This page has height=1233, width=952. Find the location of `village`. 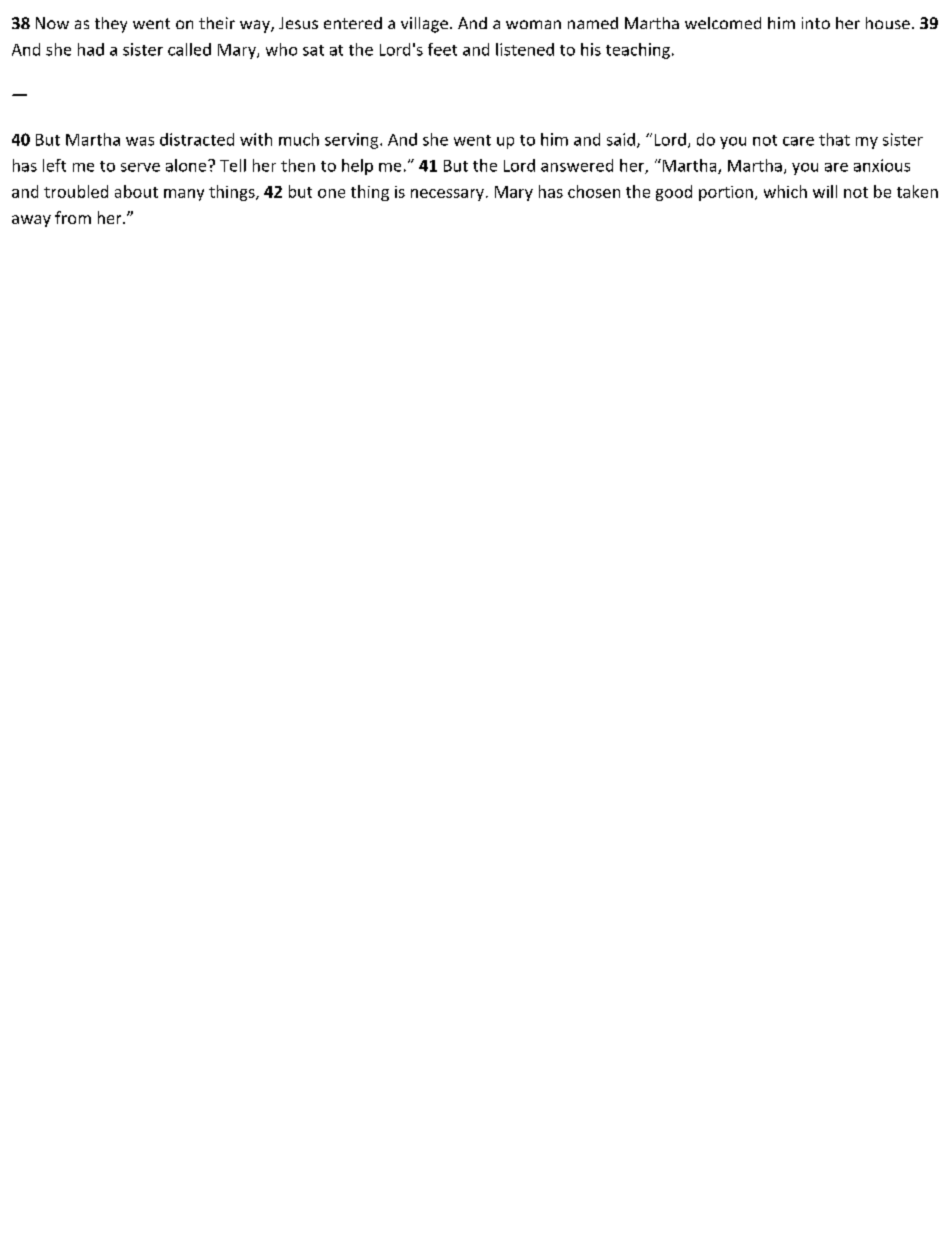

village is located at coordinates (424, 25).
